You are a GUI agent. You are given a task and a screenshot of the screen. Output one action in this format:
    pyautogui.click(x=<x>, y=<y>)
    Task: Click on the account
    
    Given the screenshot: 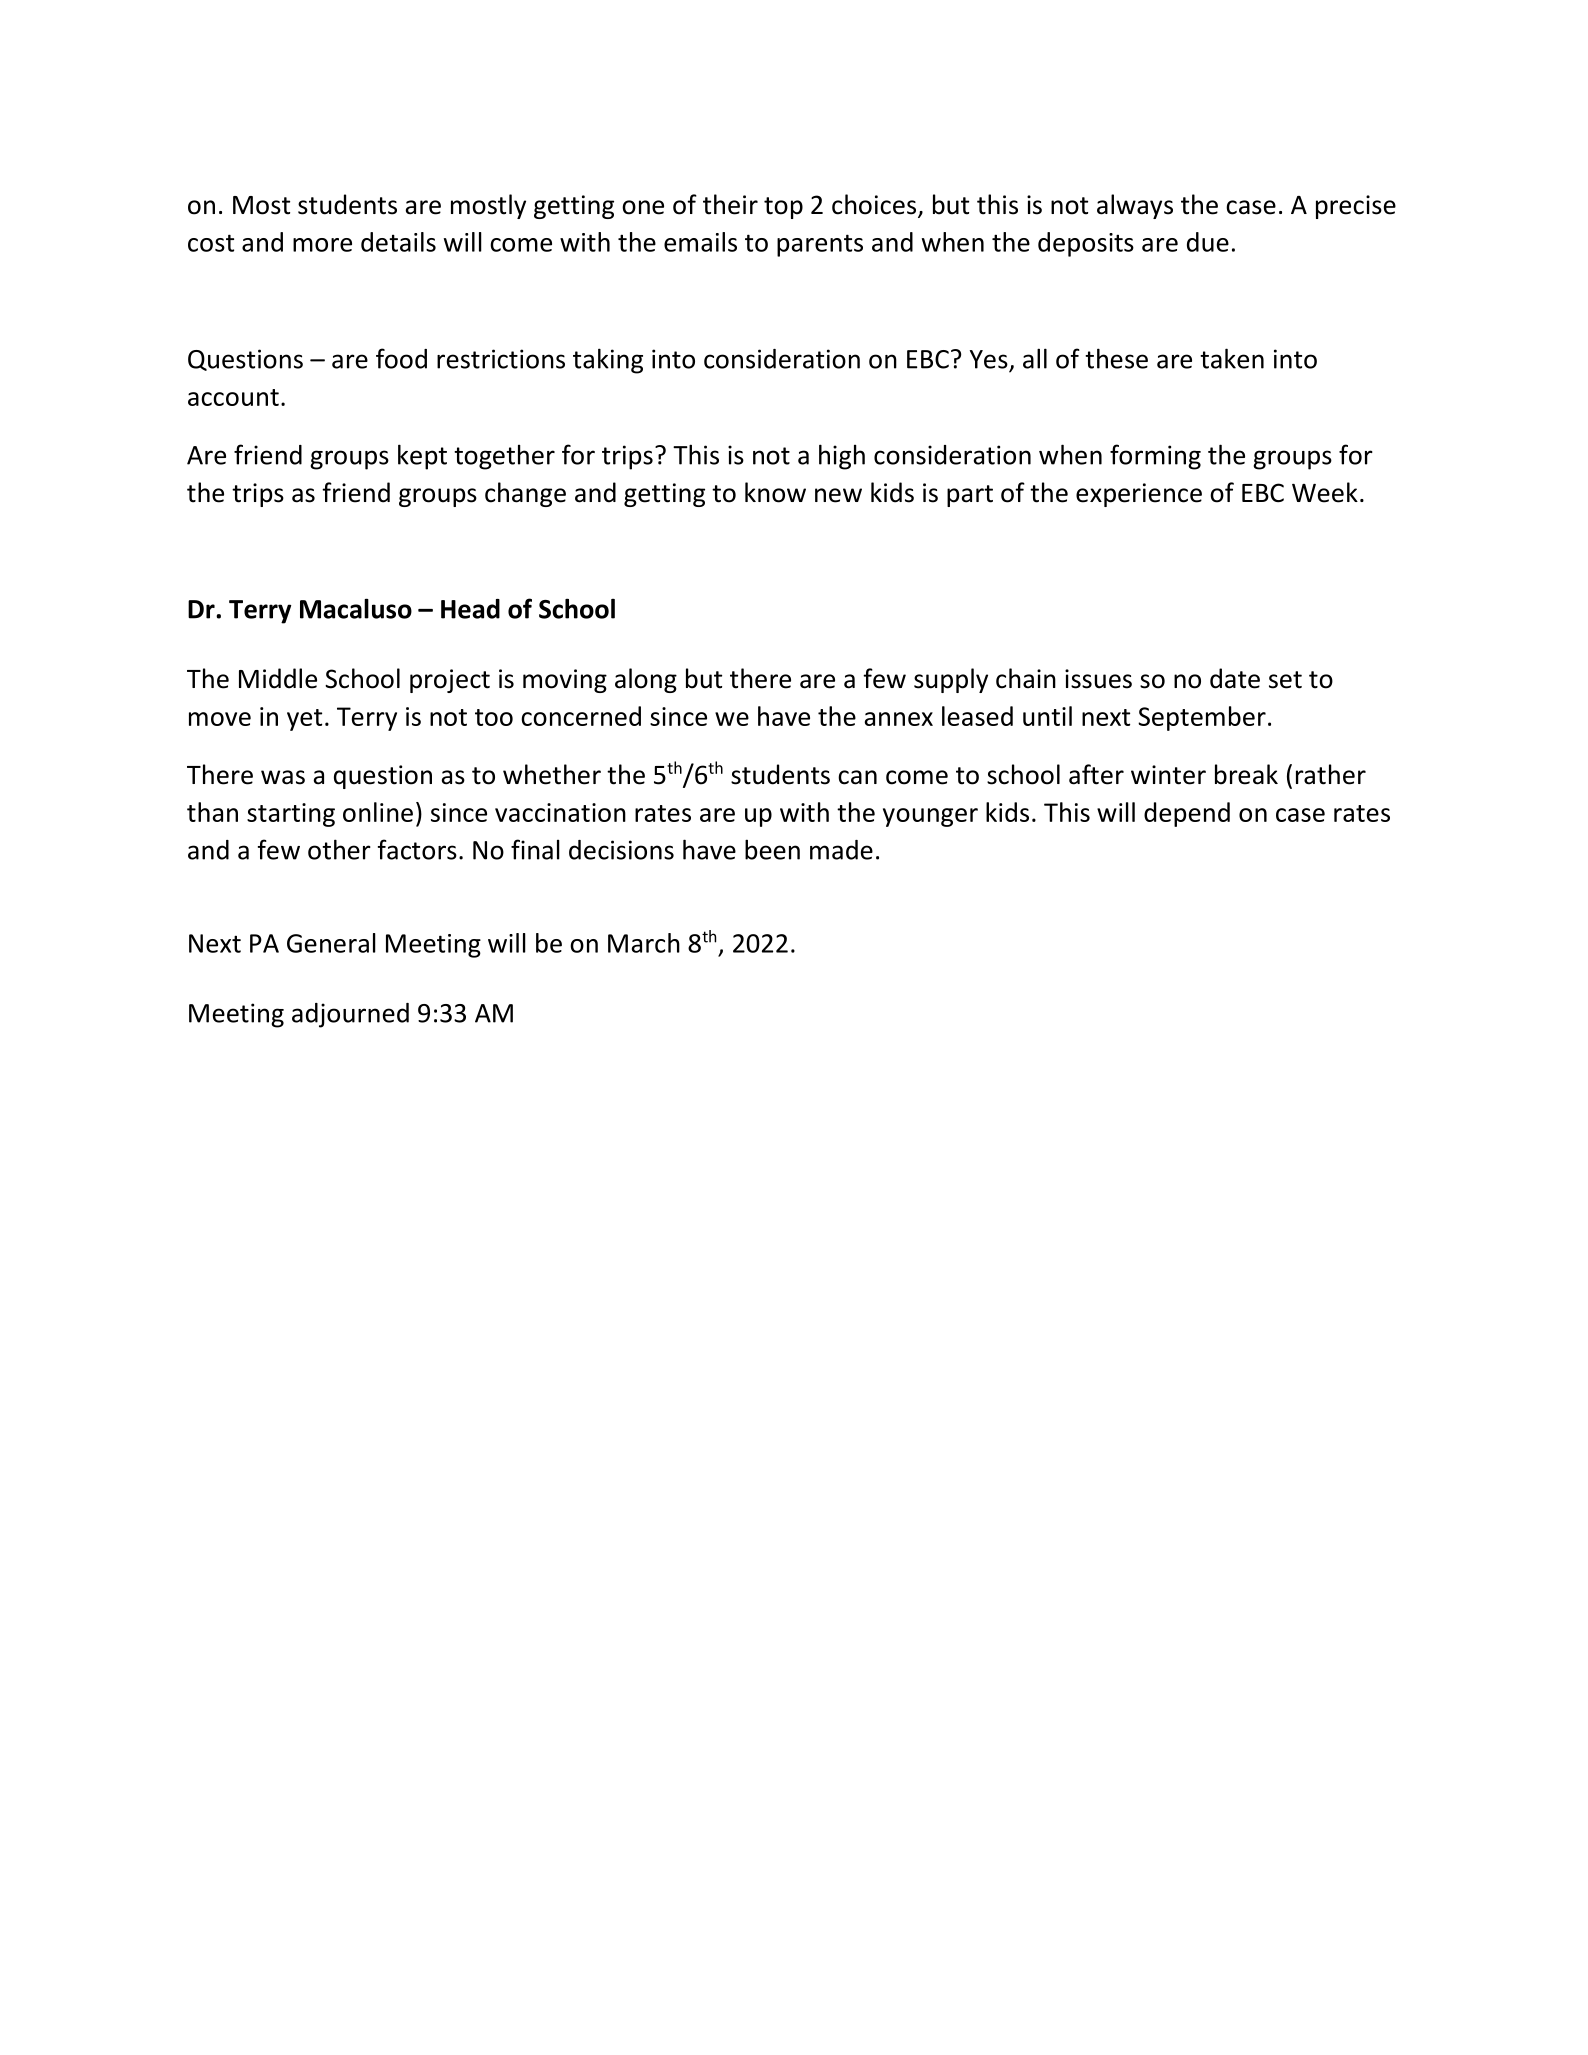 What is the action you would take?
    pyautogui.click(x=233, y=397)
